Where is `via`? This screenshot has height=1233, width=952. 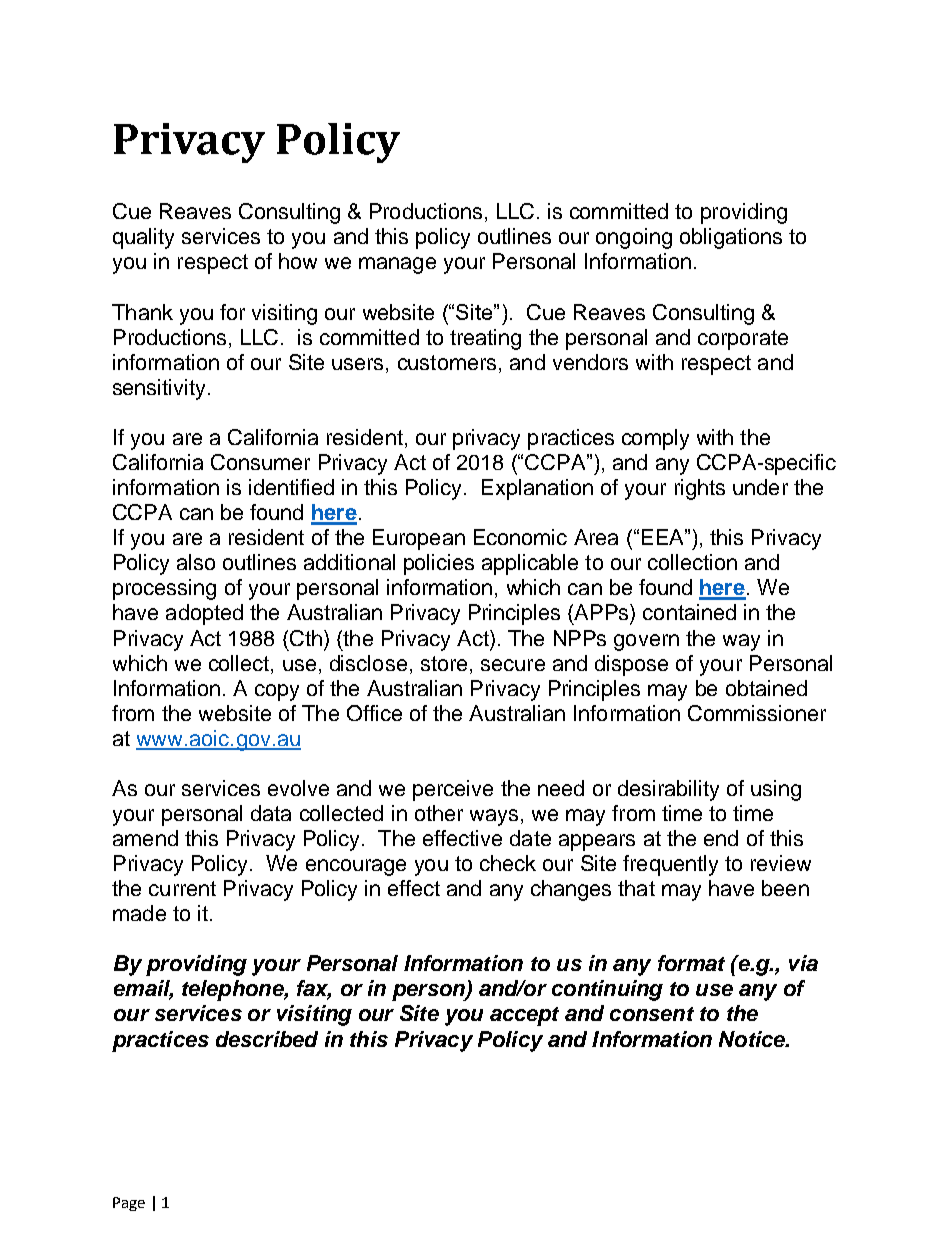
via is located at coordinates (803, 963).
